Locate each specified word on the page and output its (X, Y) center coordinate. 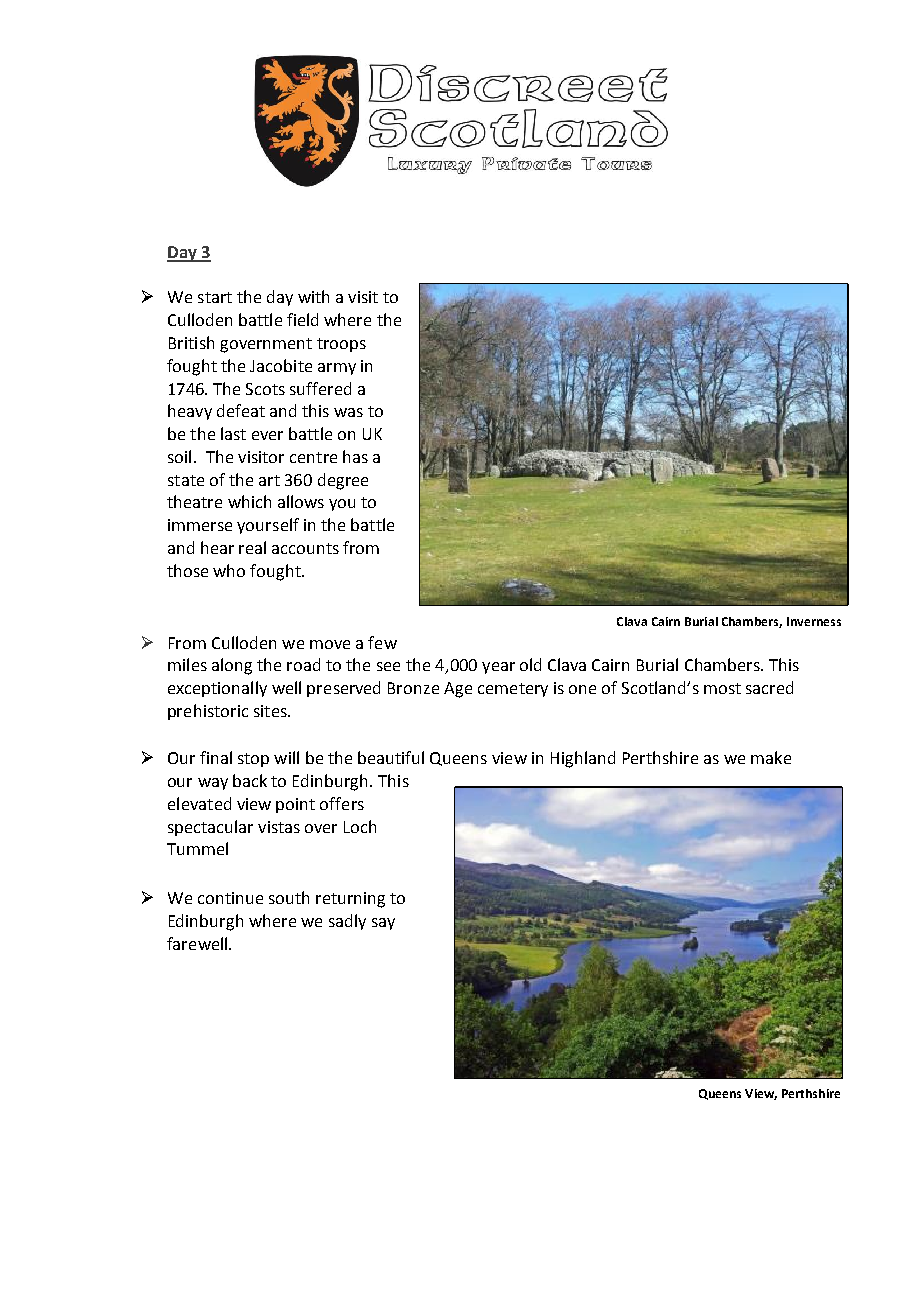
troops (341, 345)
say (383, 924)
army (337, 369)
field (302, 319)
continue (230, 898)
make (771, 757)
